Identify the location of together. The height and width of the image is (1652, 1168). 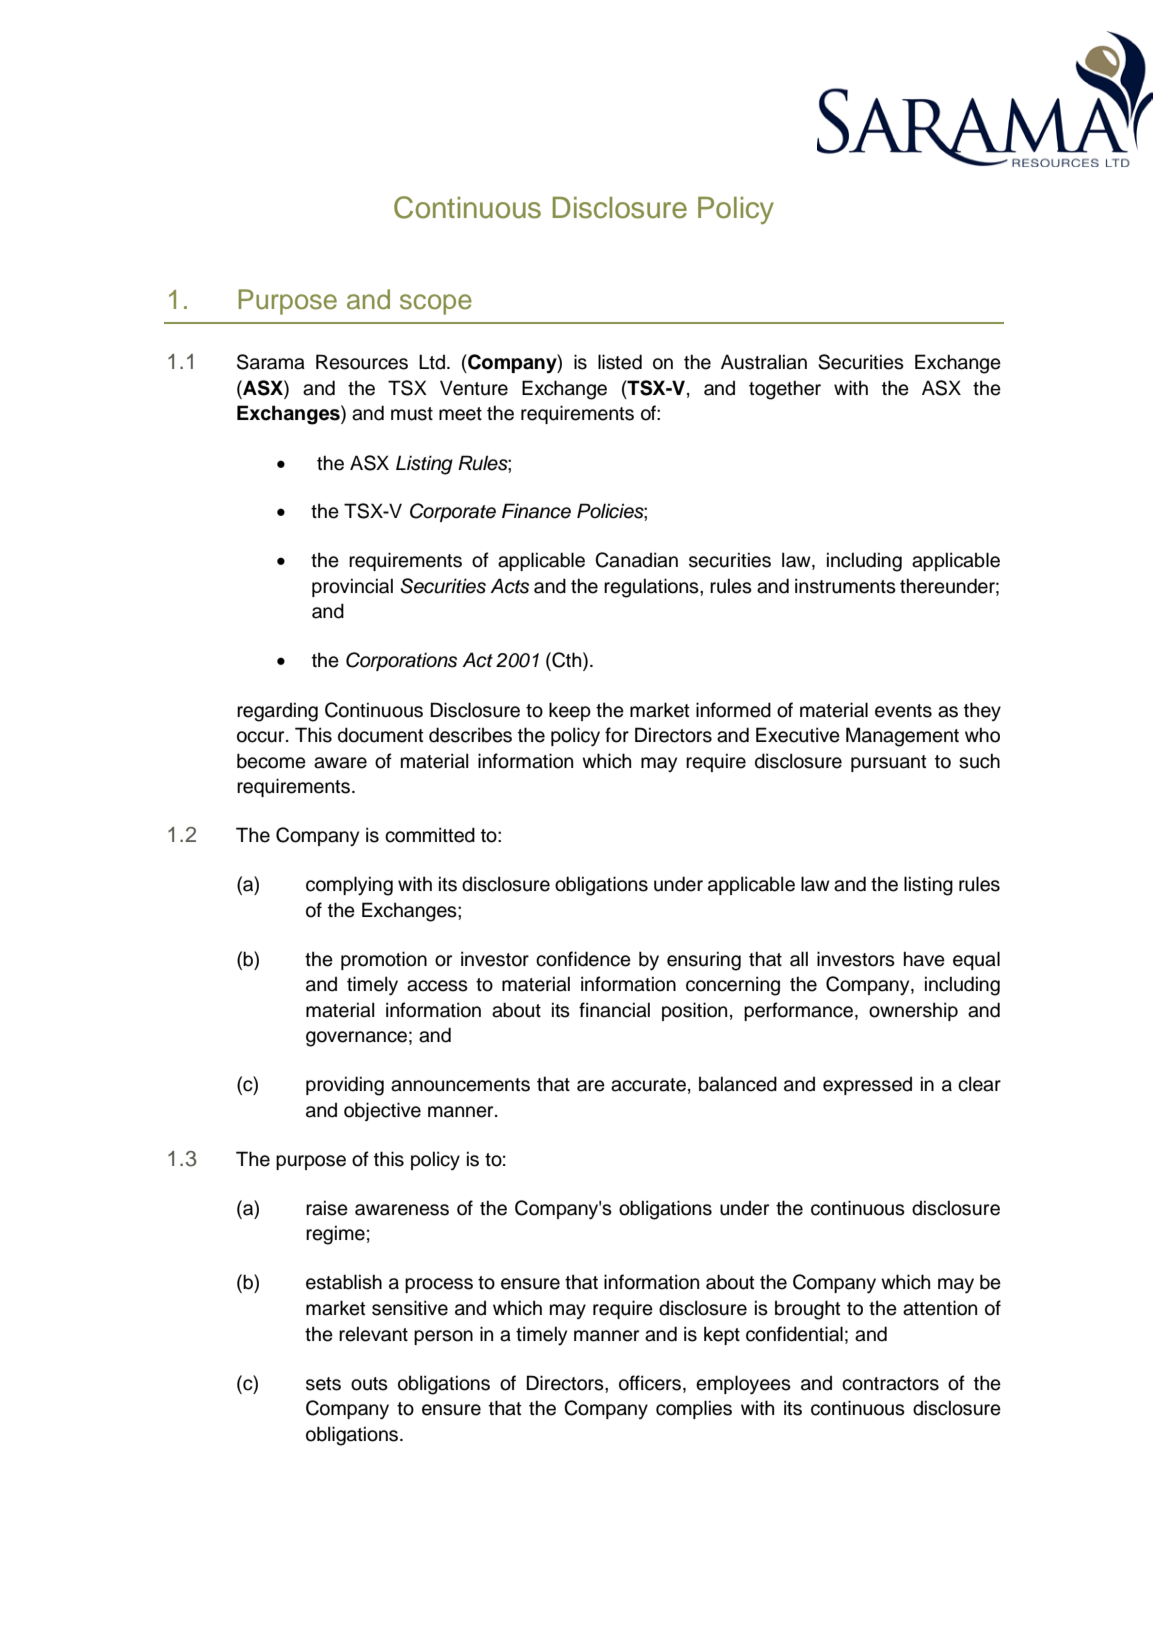
(785, 390).
